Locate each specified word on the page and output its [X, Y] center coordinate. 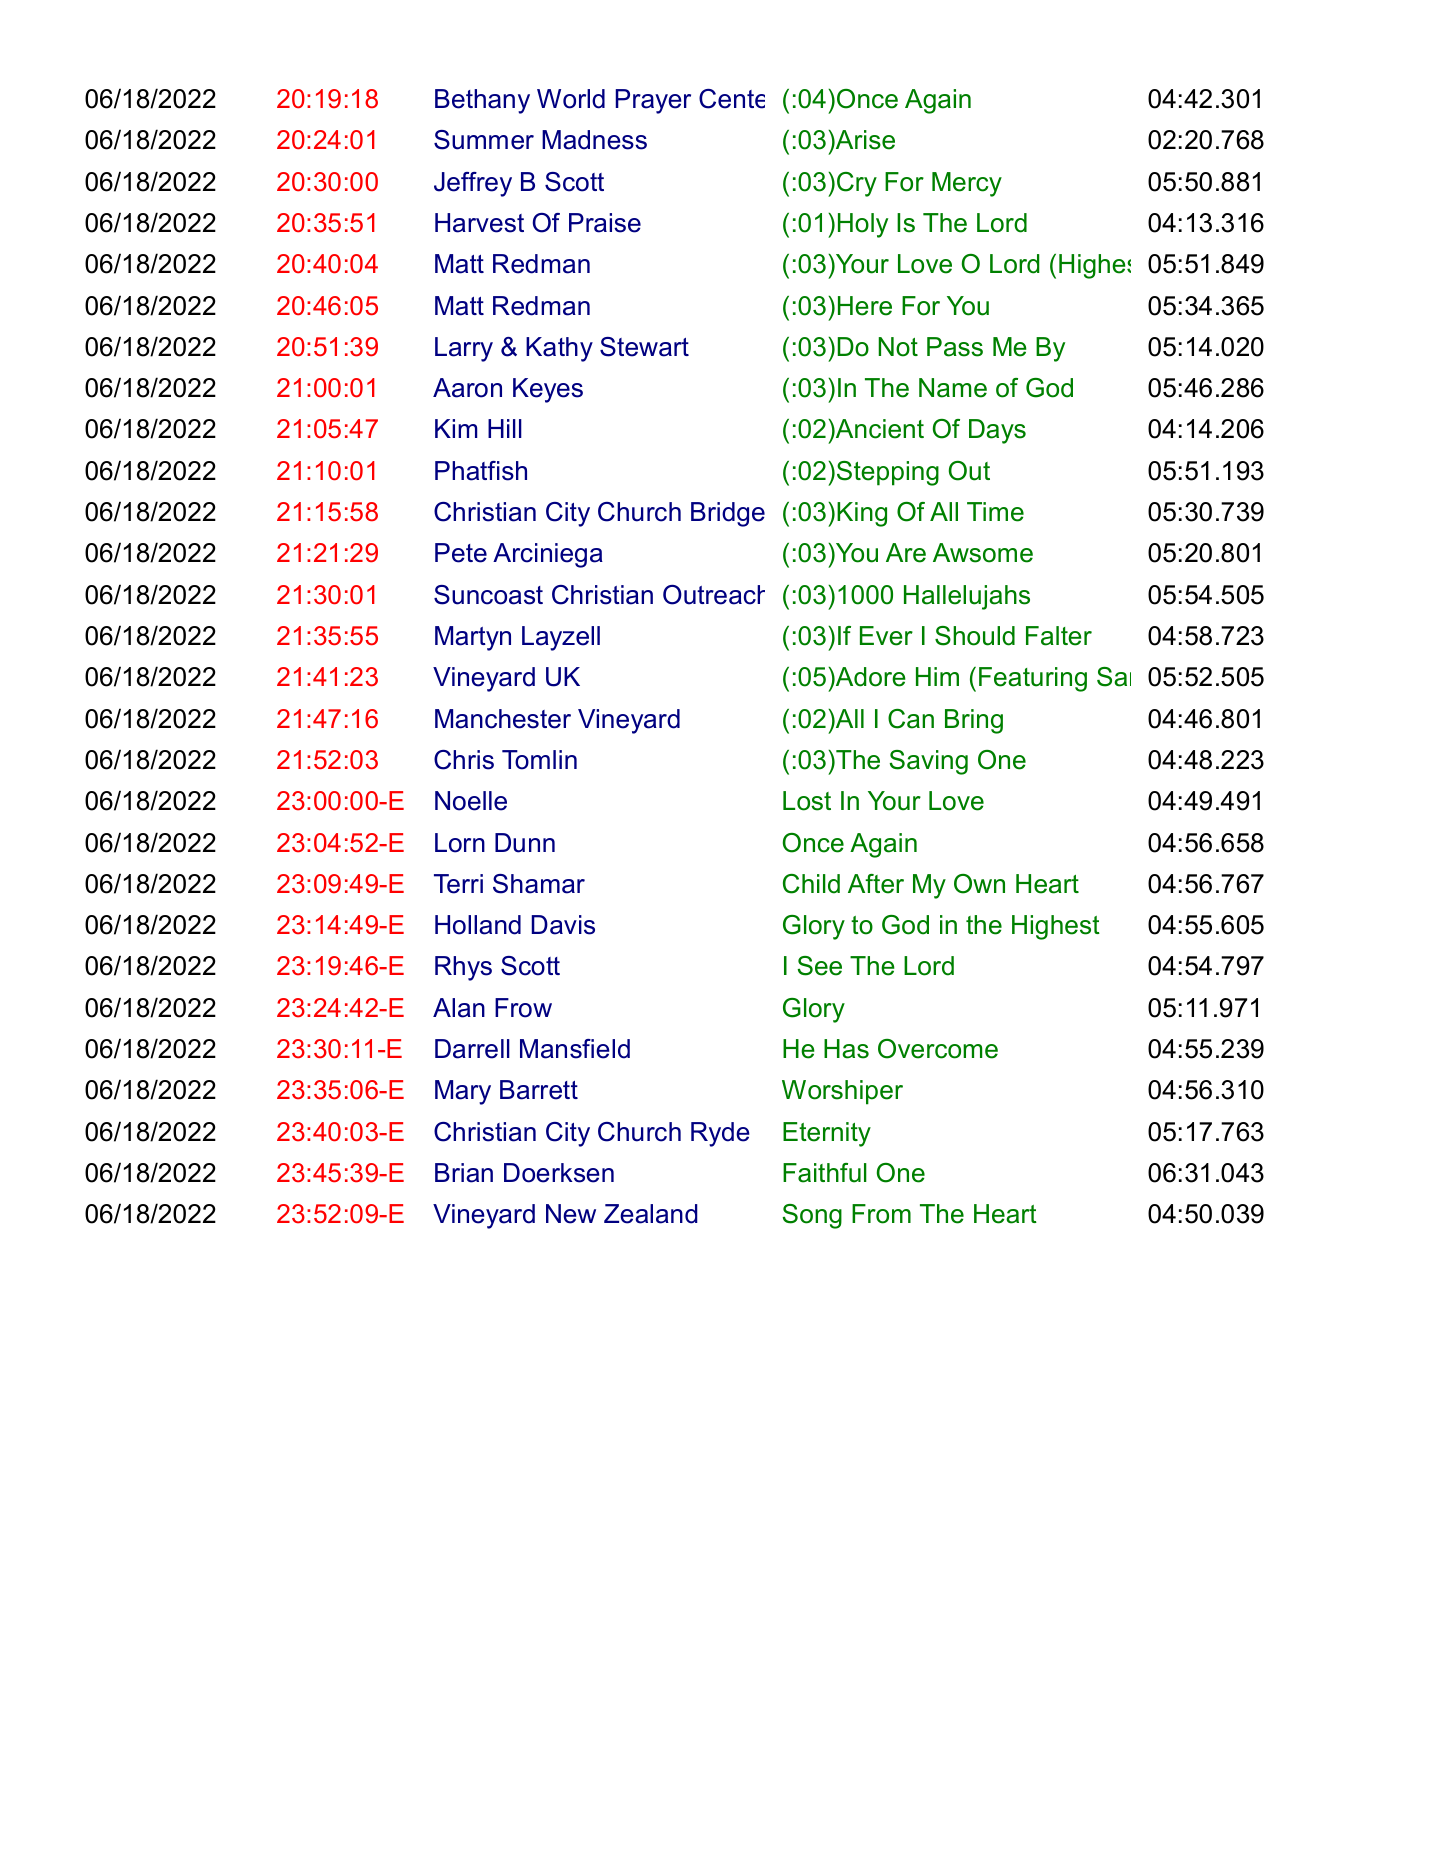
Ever [886, 636]
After [876, 884]
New [571, 1214]
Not [898, 347]
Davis [563, 925]
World [571, 99]
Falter [1059, 636]
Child [811, 884]
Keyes [548, 390]
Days [997, 431]
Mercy [967, 184]
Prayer [653, 101]
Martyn [473, 638]
